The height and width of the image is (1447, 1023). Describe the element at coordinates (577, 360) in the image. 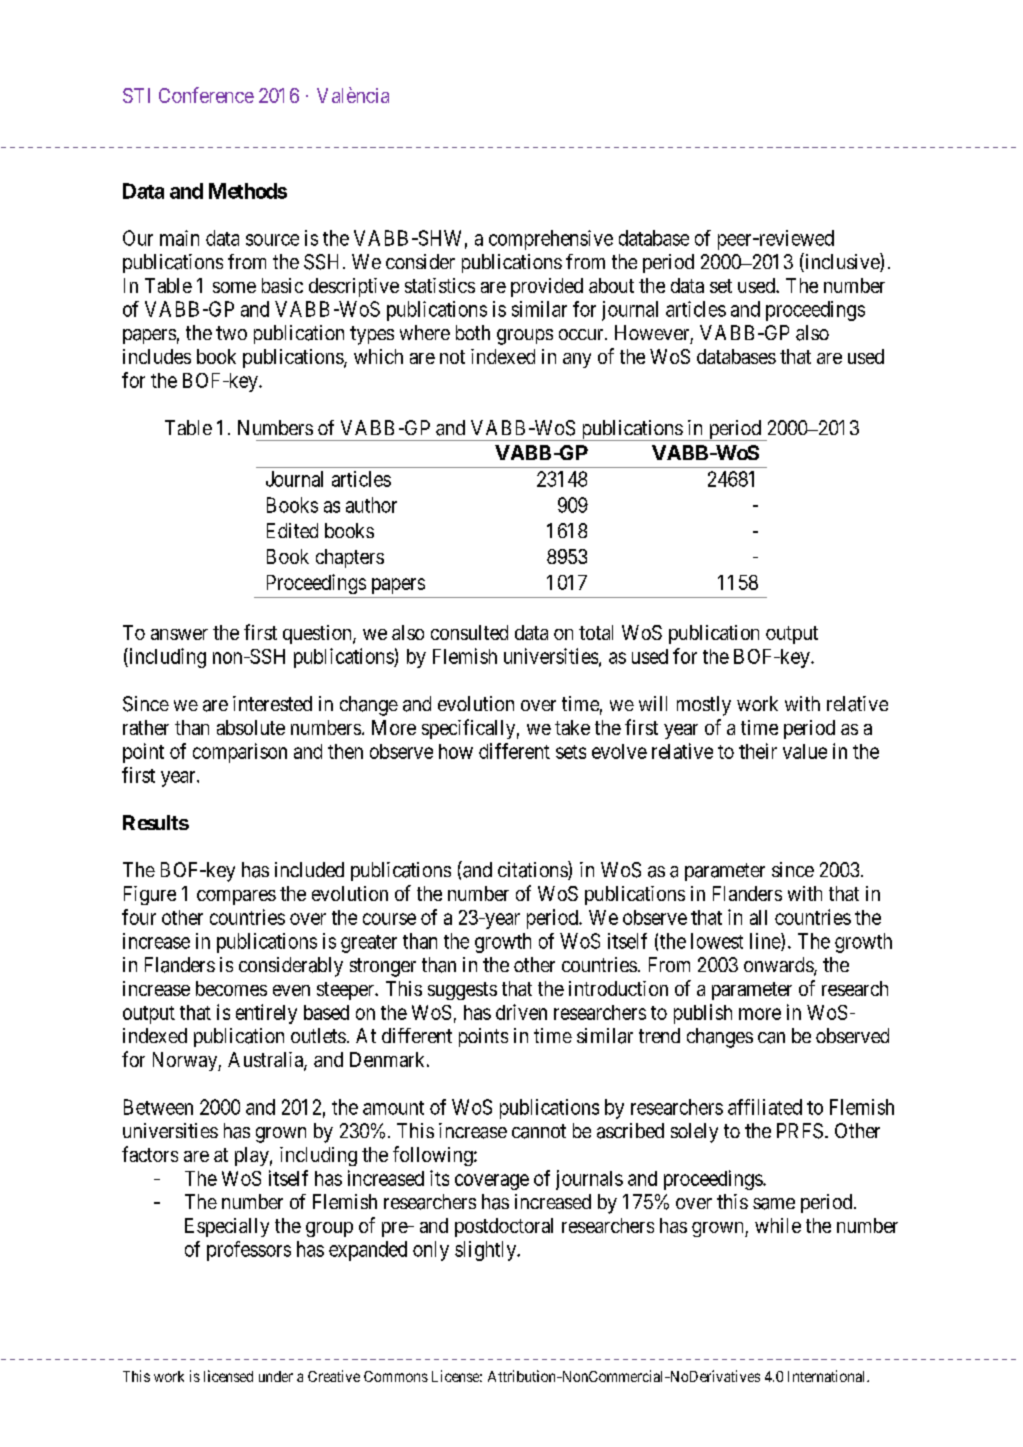

I see `any` at that location.
